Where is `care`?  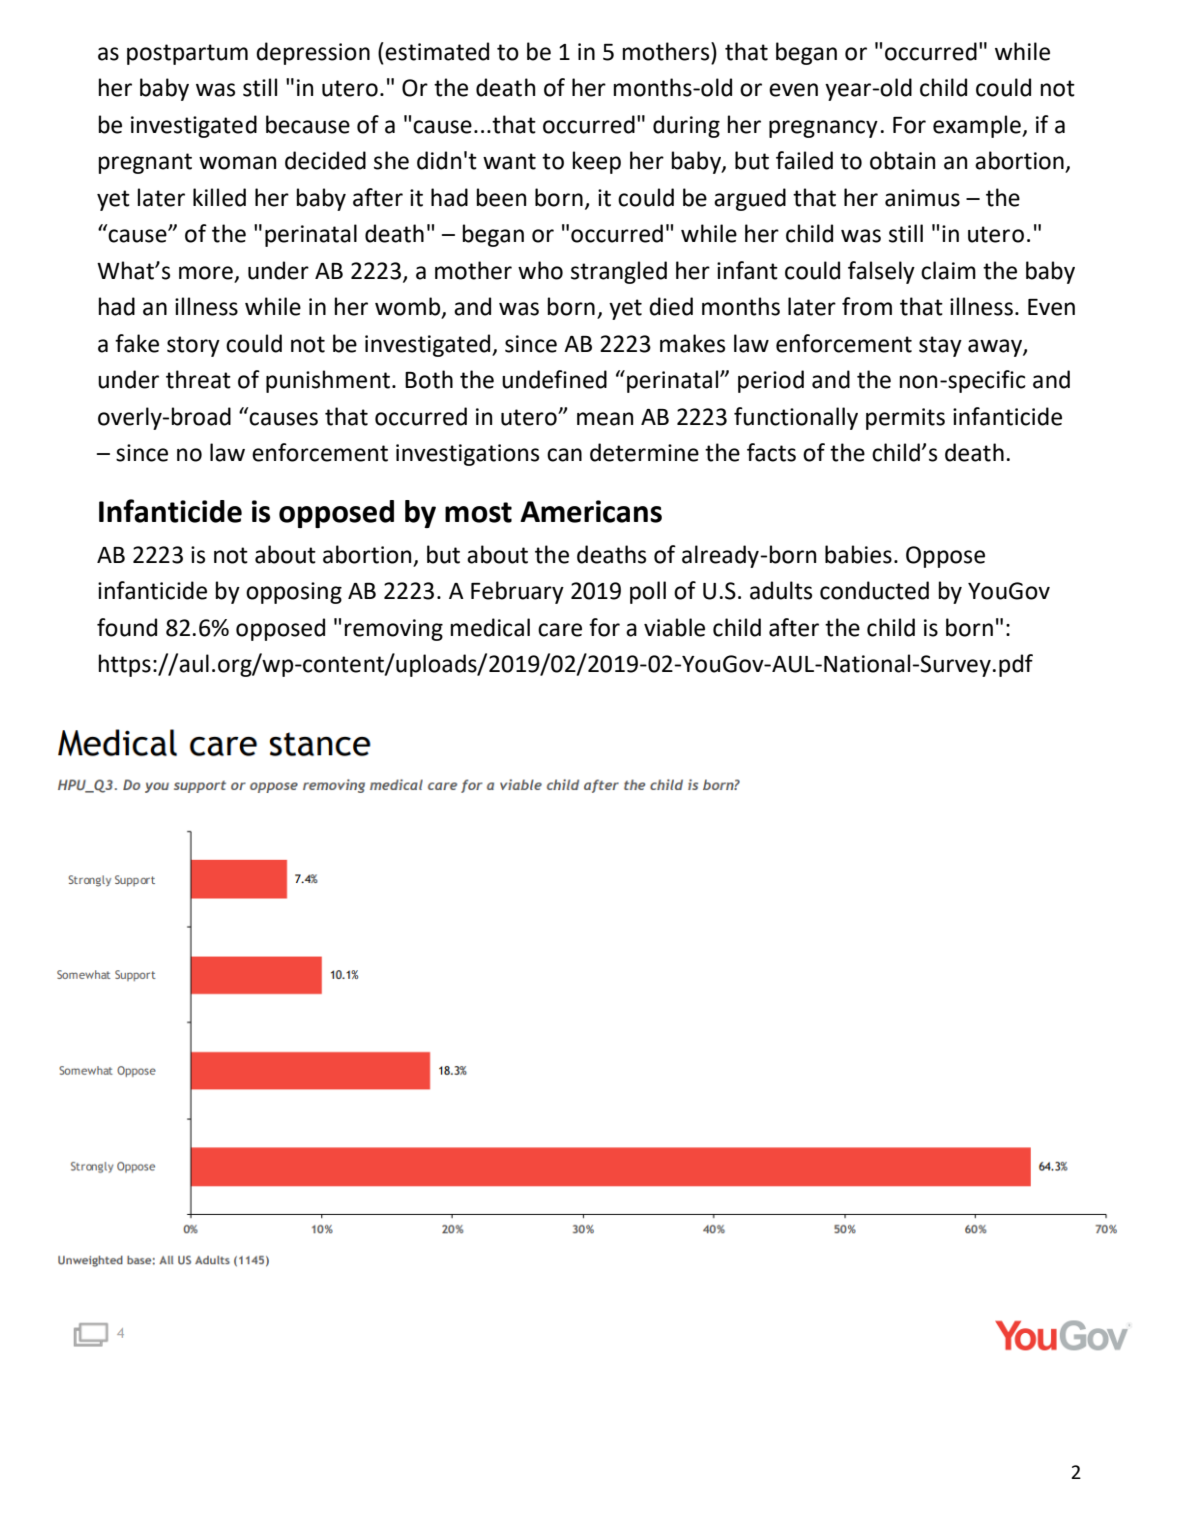 care is located at coordinates (560, 630).
